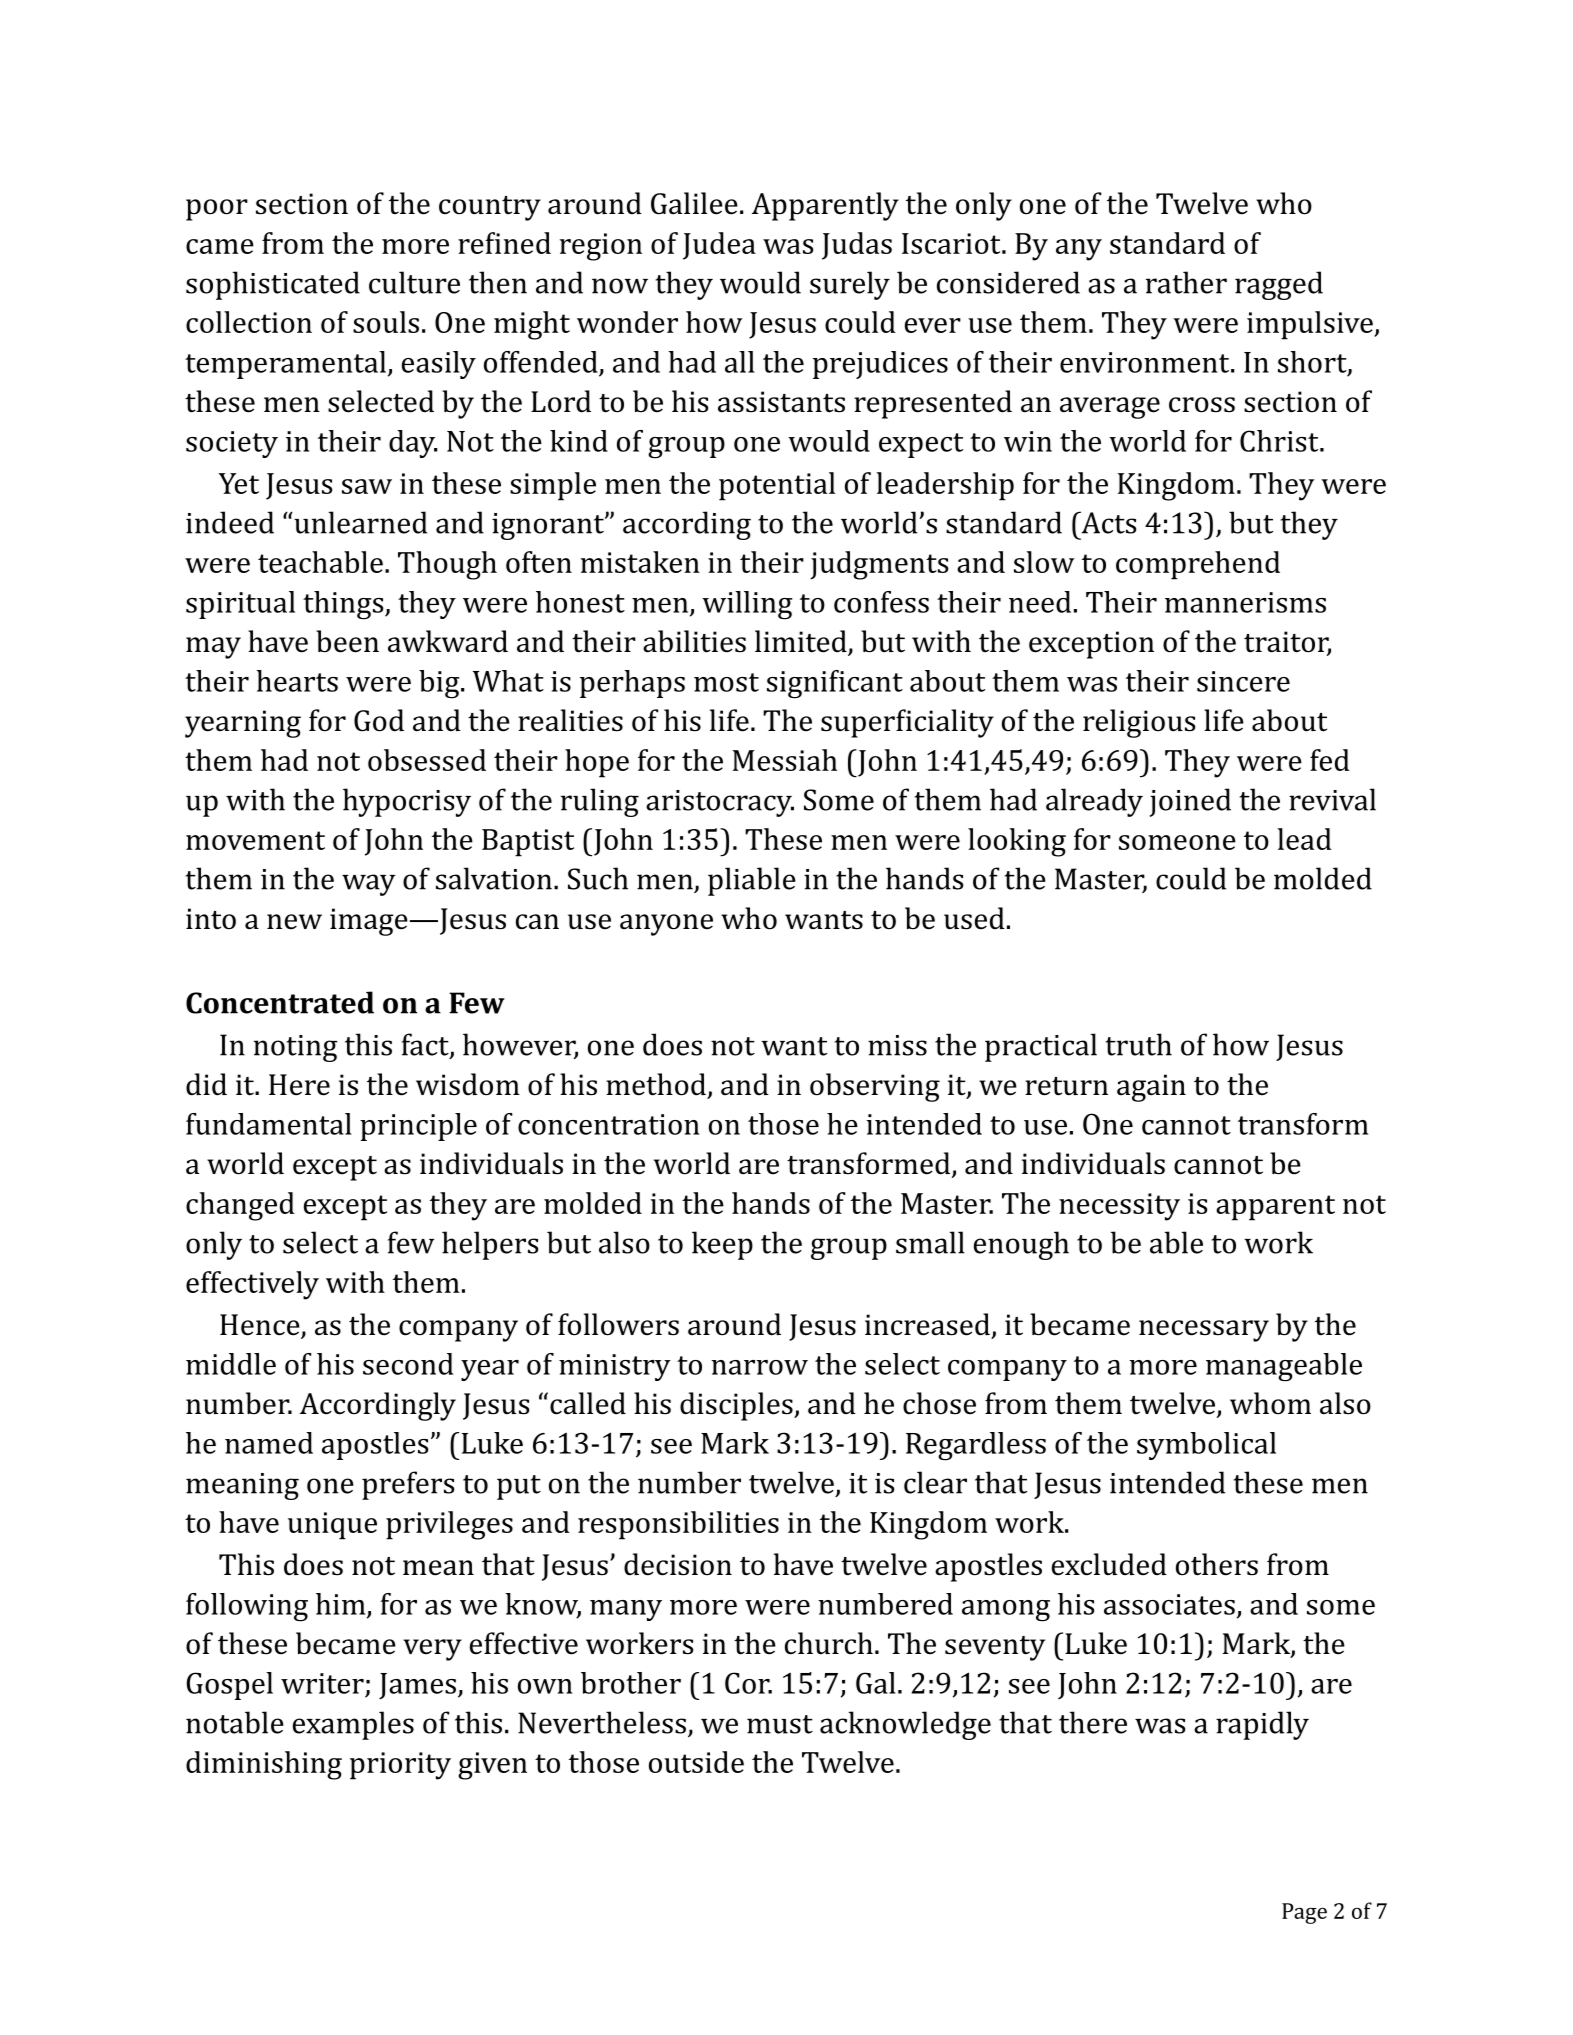  What do you see at coordinates (400, 1766) in the screenshot?
I see `priority` at bounding box center [400, 1766].
